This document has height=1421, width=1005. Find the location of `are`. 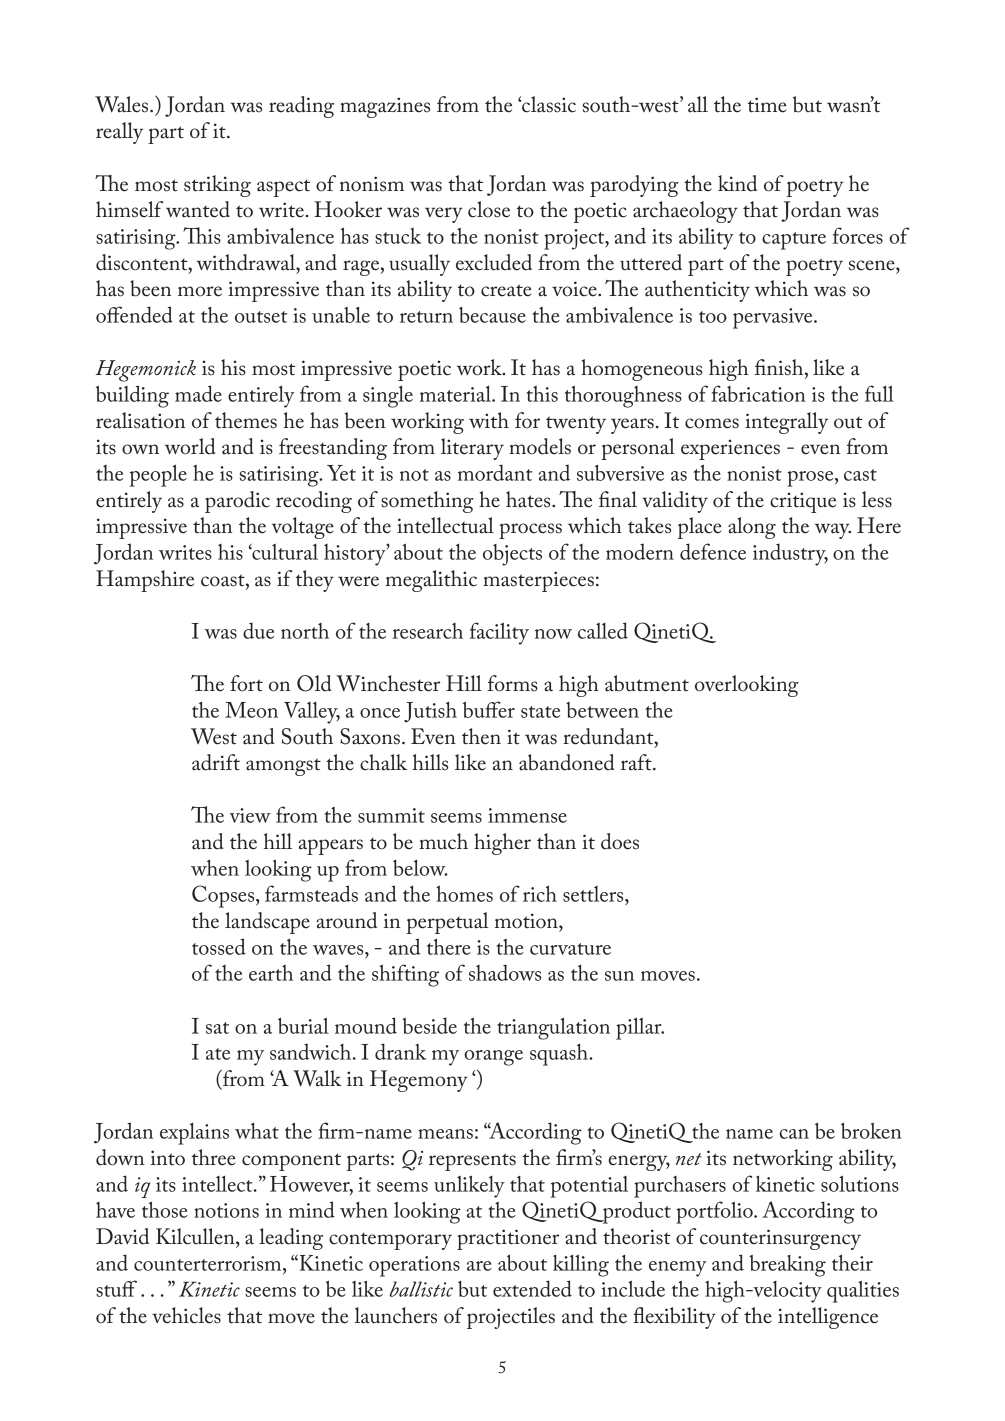

are is located at coordinates (479, 1266).
